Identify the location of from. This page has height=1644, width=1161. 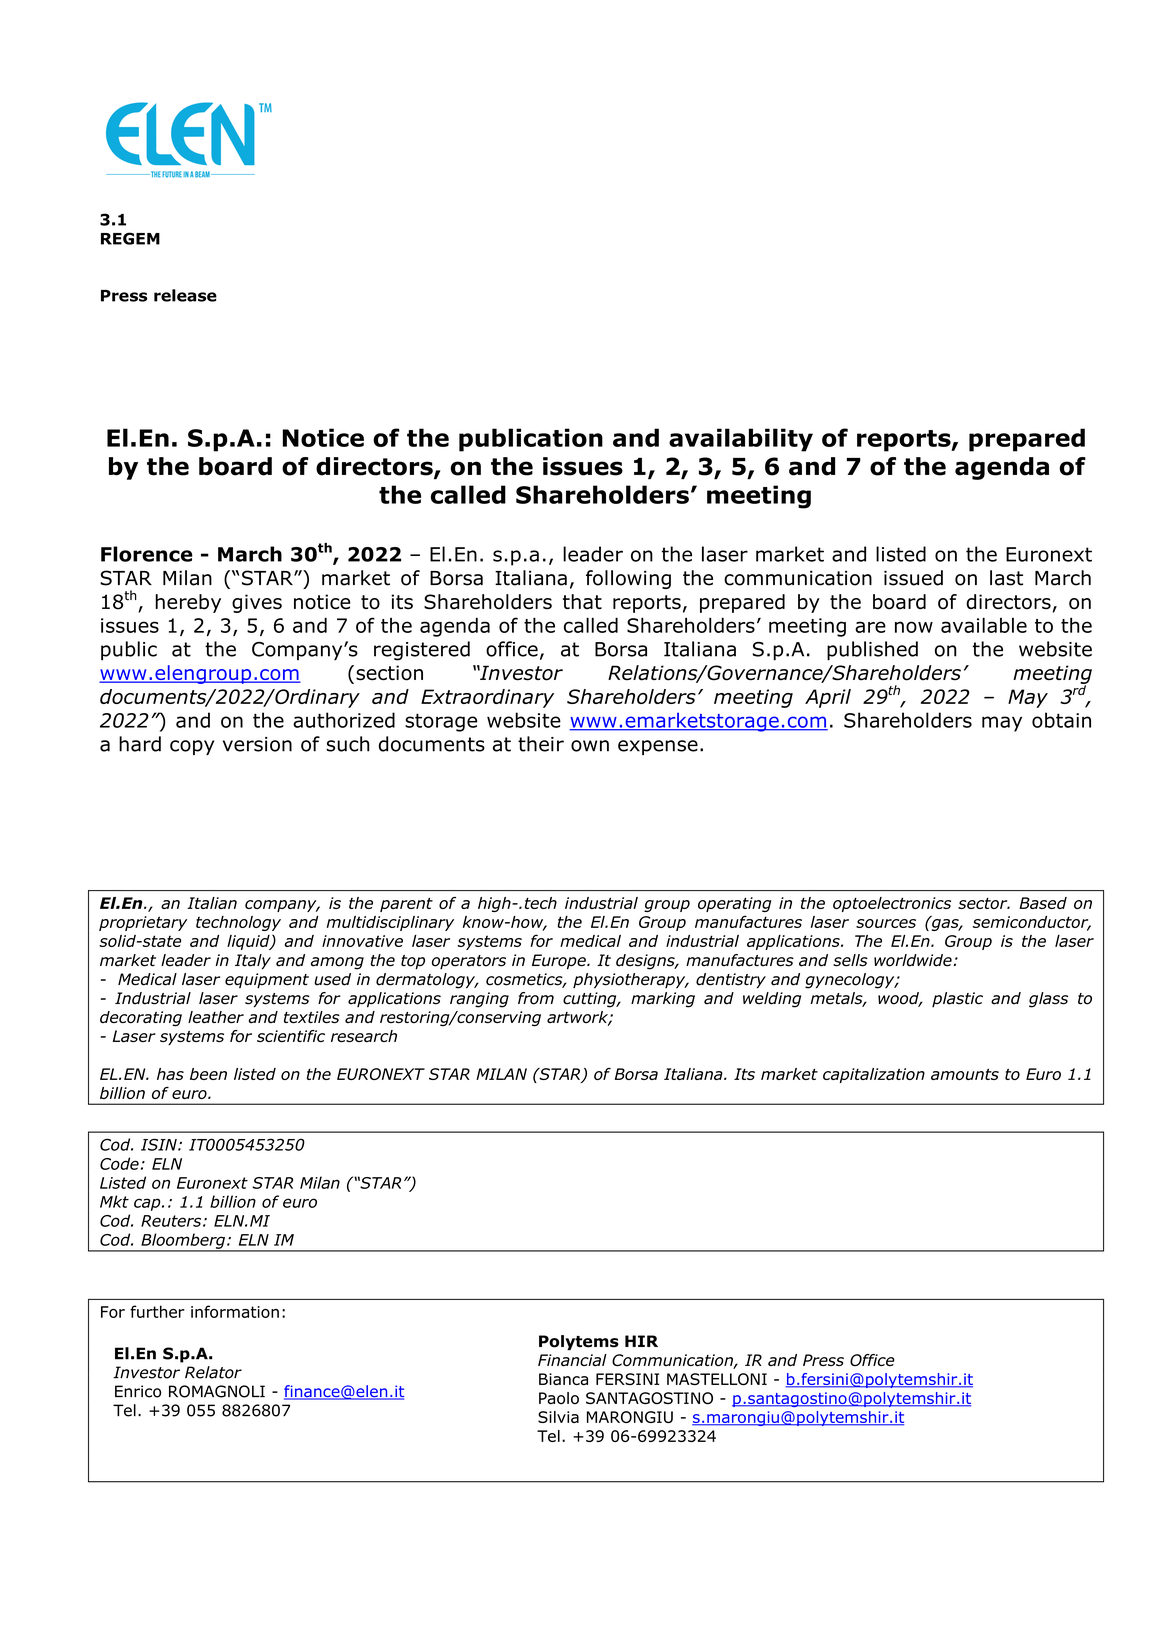
(536, 998).
